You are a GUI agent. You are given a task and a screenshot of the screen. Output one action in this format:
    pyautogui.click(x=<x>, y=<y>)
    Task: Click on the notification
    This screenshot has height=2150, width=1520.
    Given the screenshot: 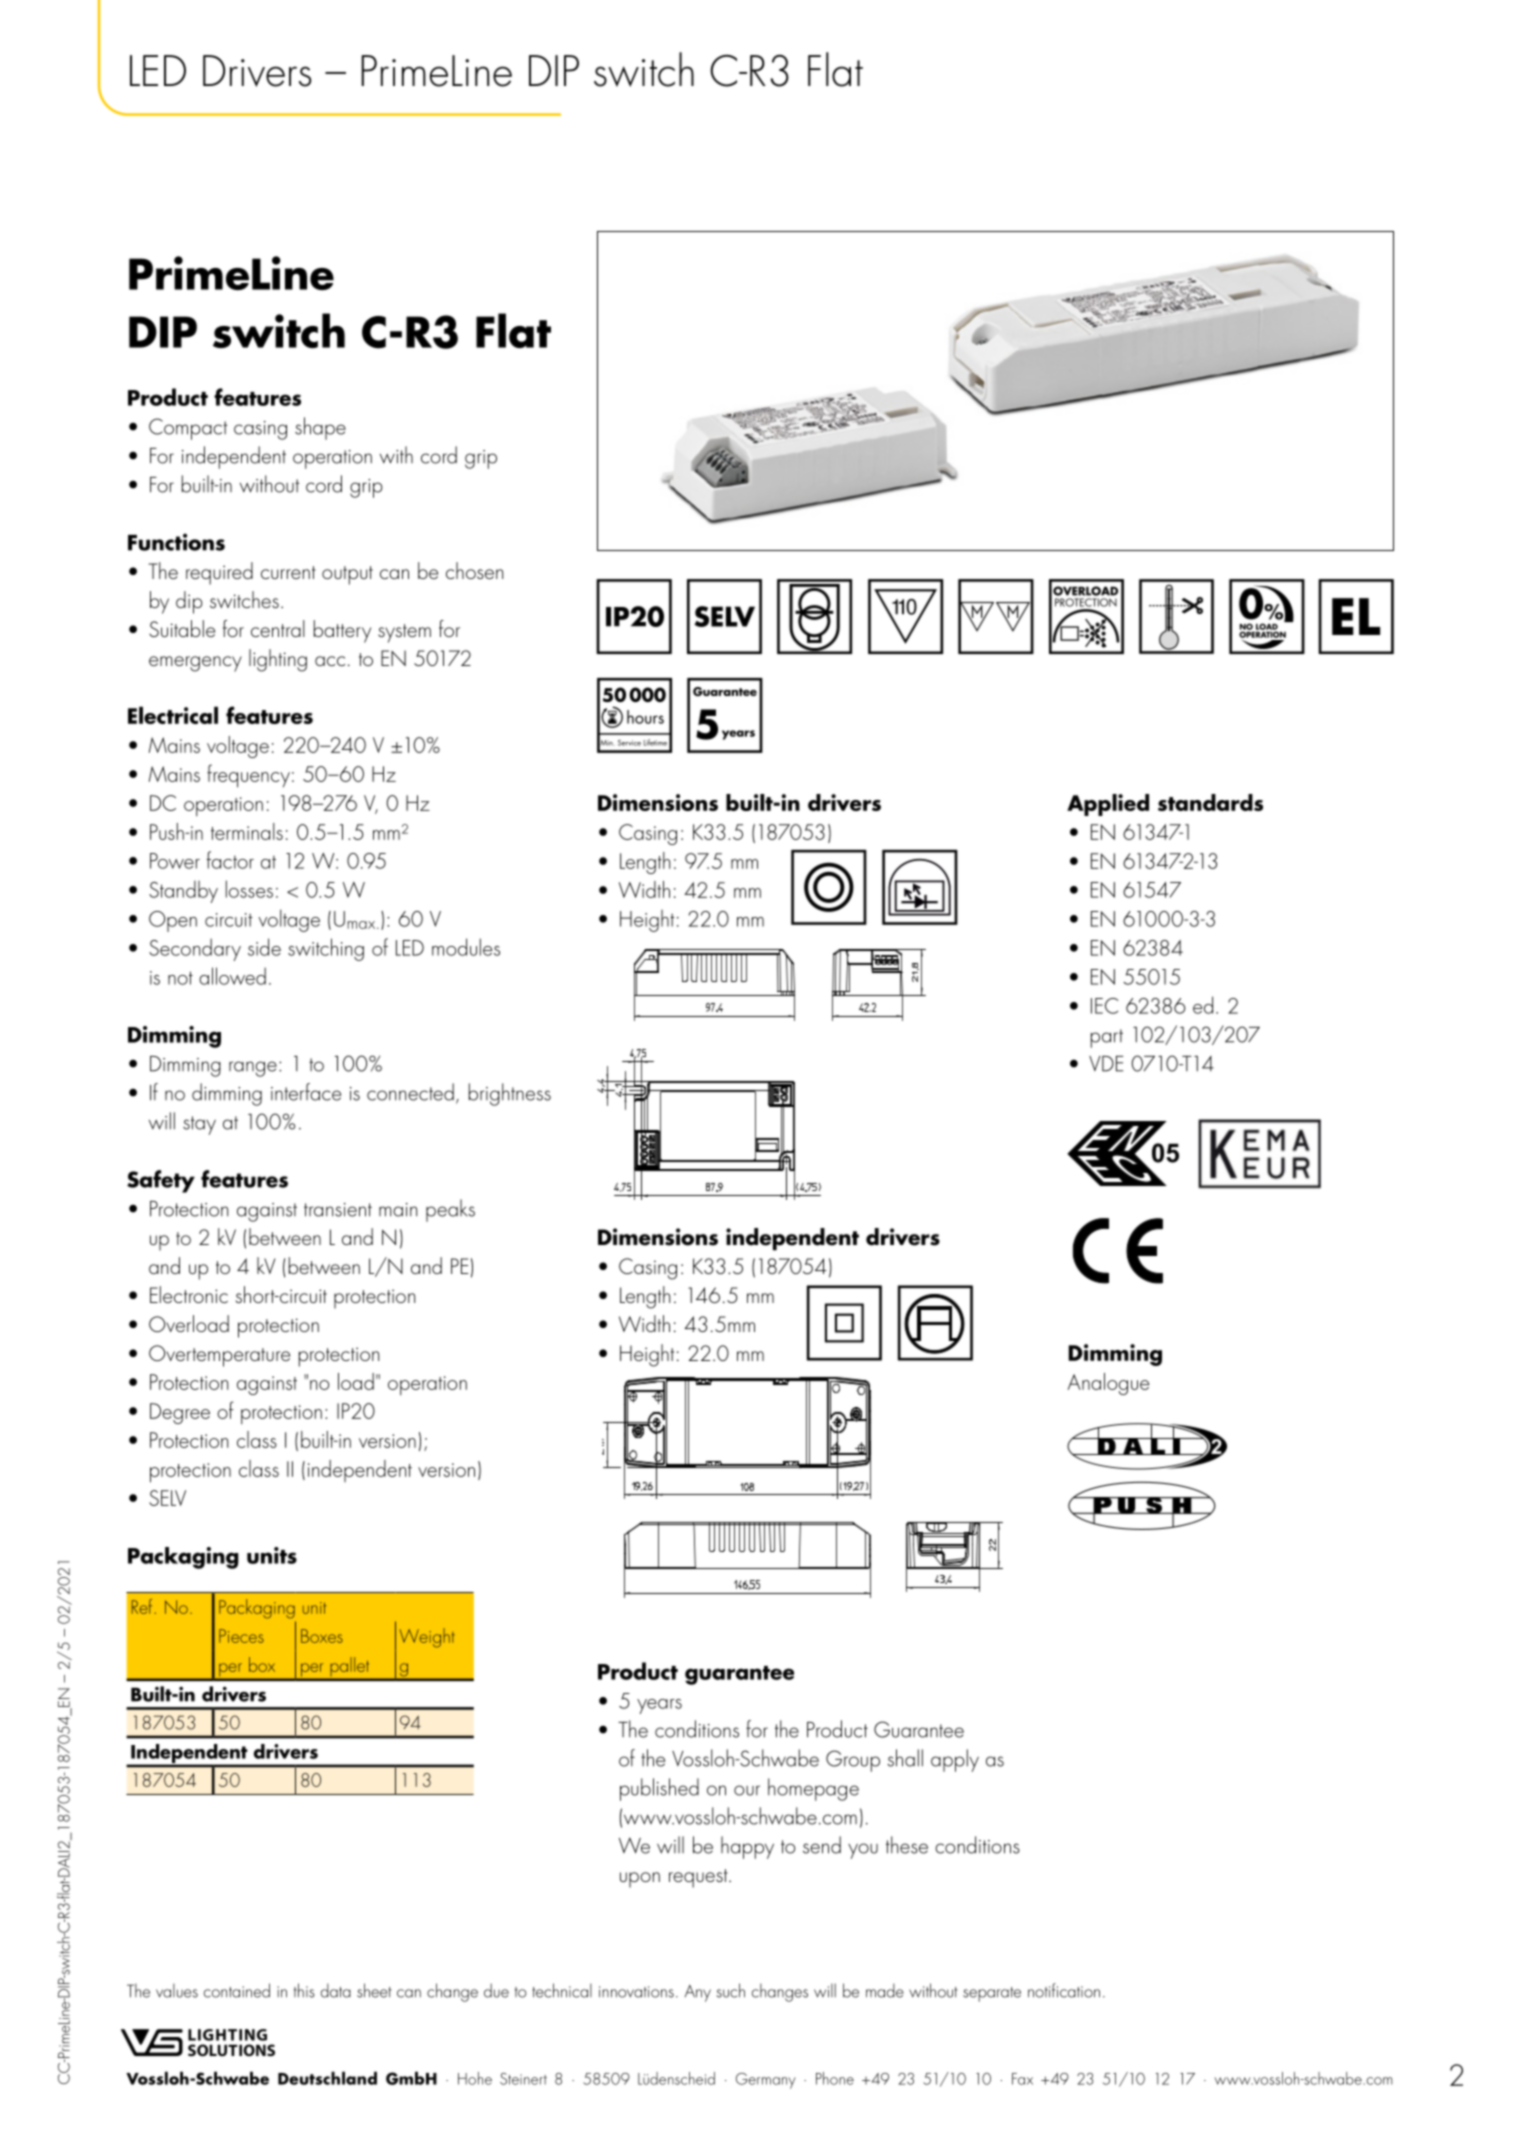 What is the action you would take?
    pyautogui.click(x=1064, y=1990)
